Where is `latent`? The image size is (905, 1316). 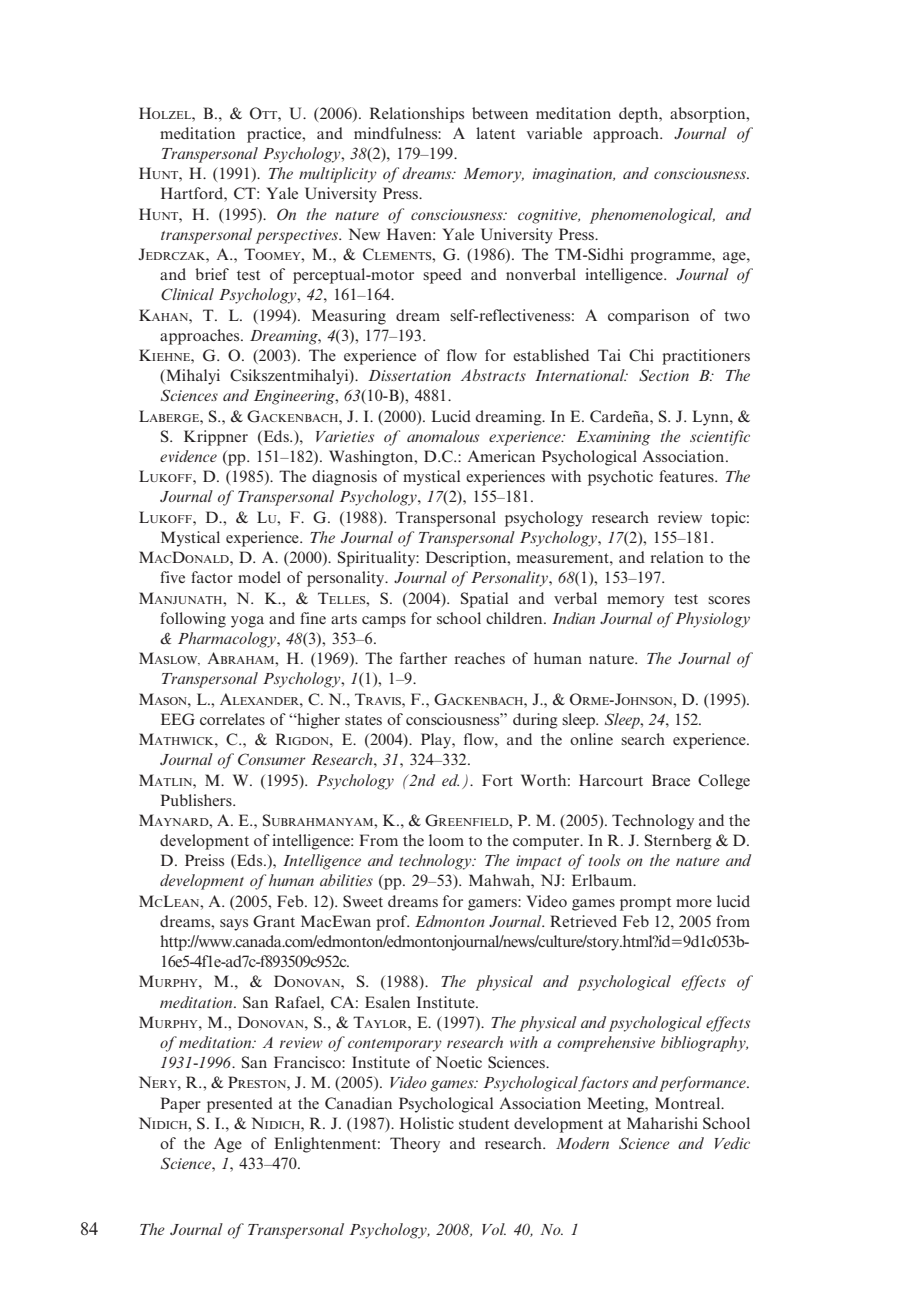
latent is located at coordinates (495, 133).
